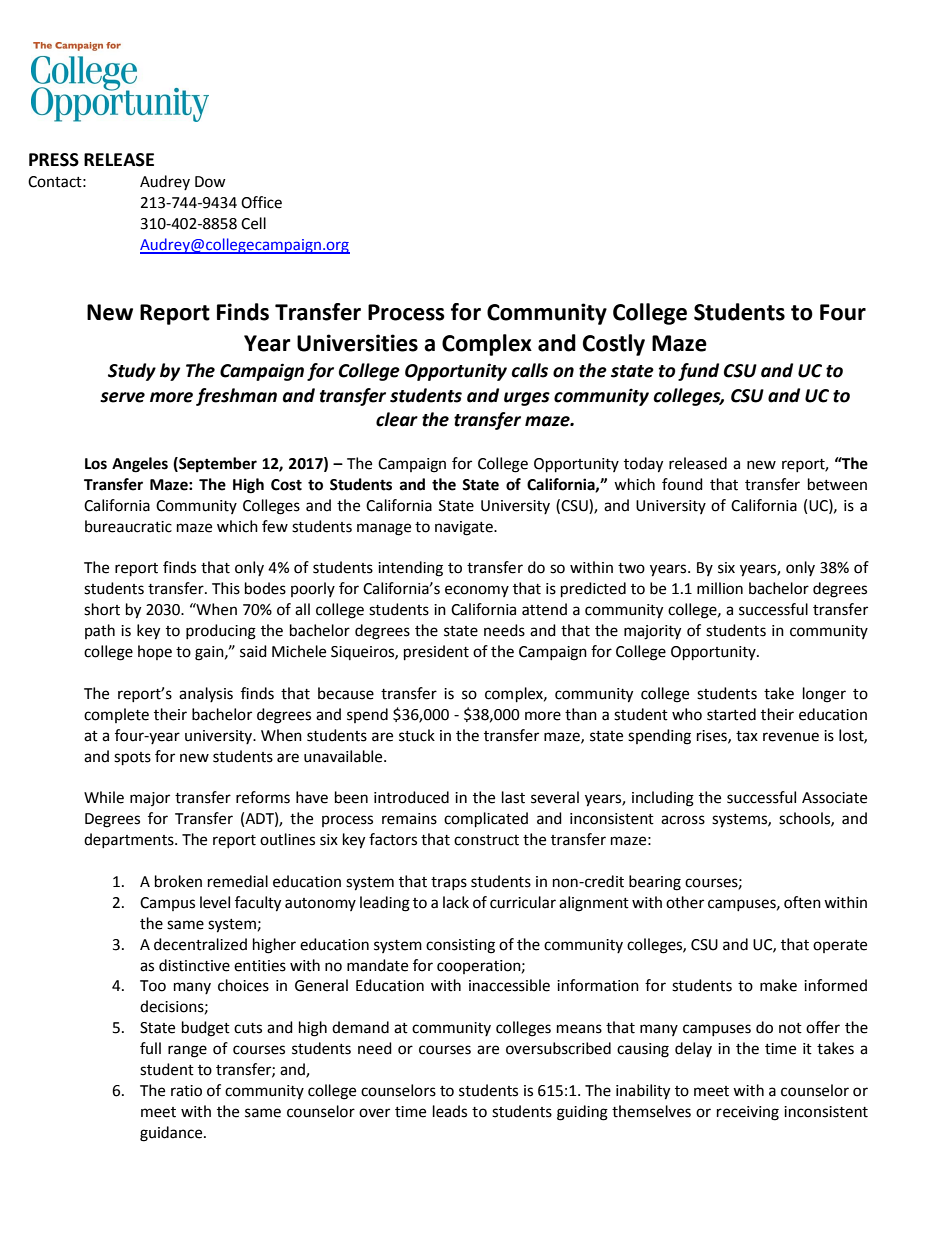  Describe the element at coordinates (172, 1134) in the document. I see `guidance` at that location.
